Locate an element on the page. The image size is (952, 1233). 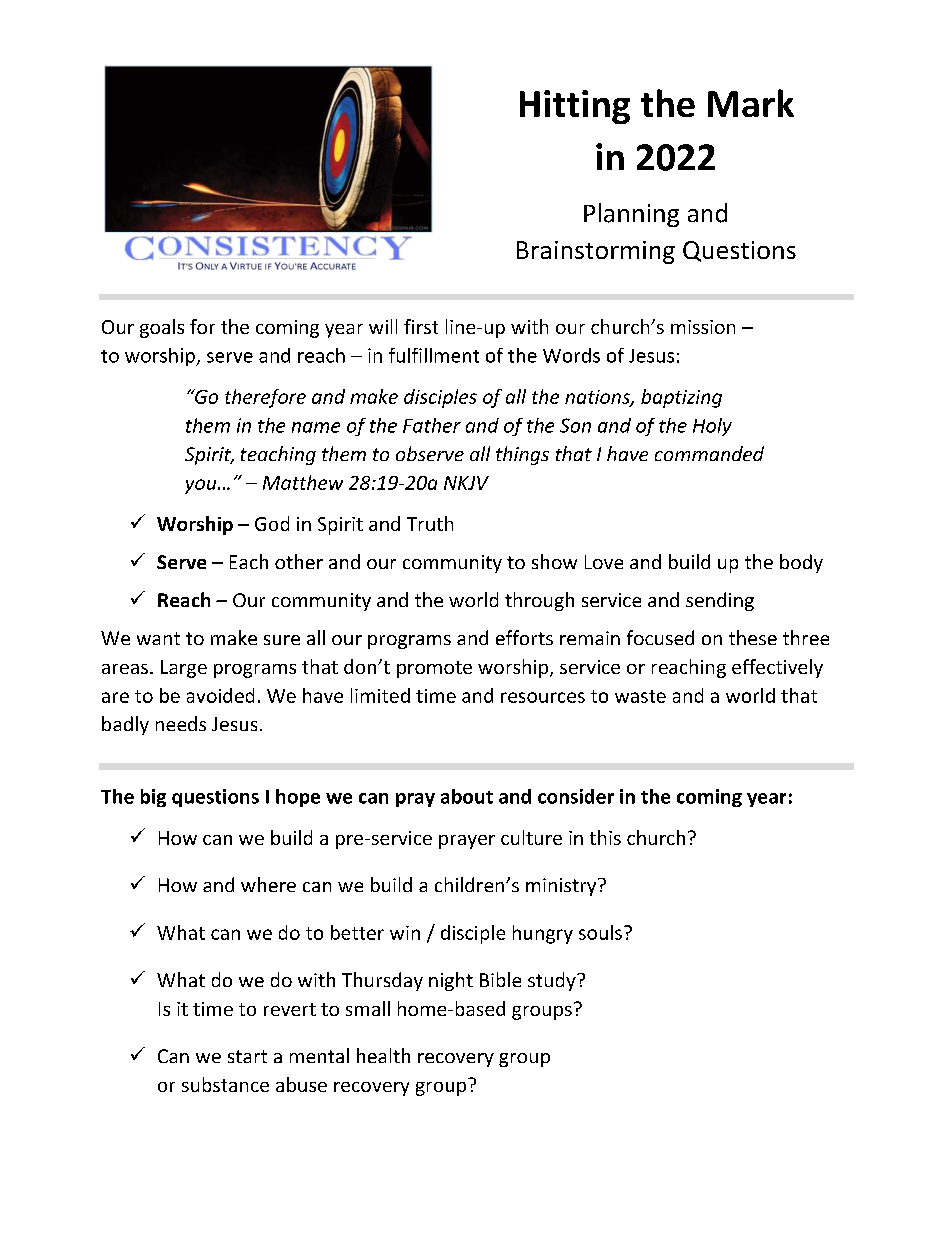
goals is located at coordinates (162, 328).
